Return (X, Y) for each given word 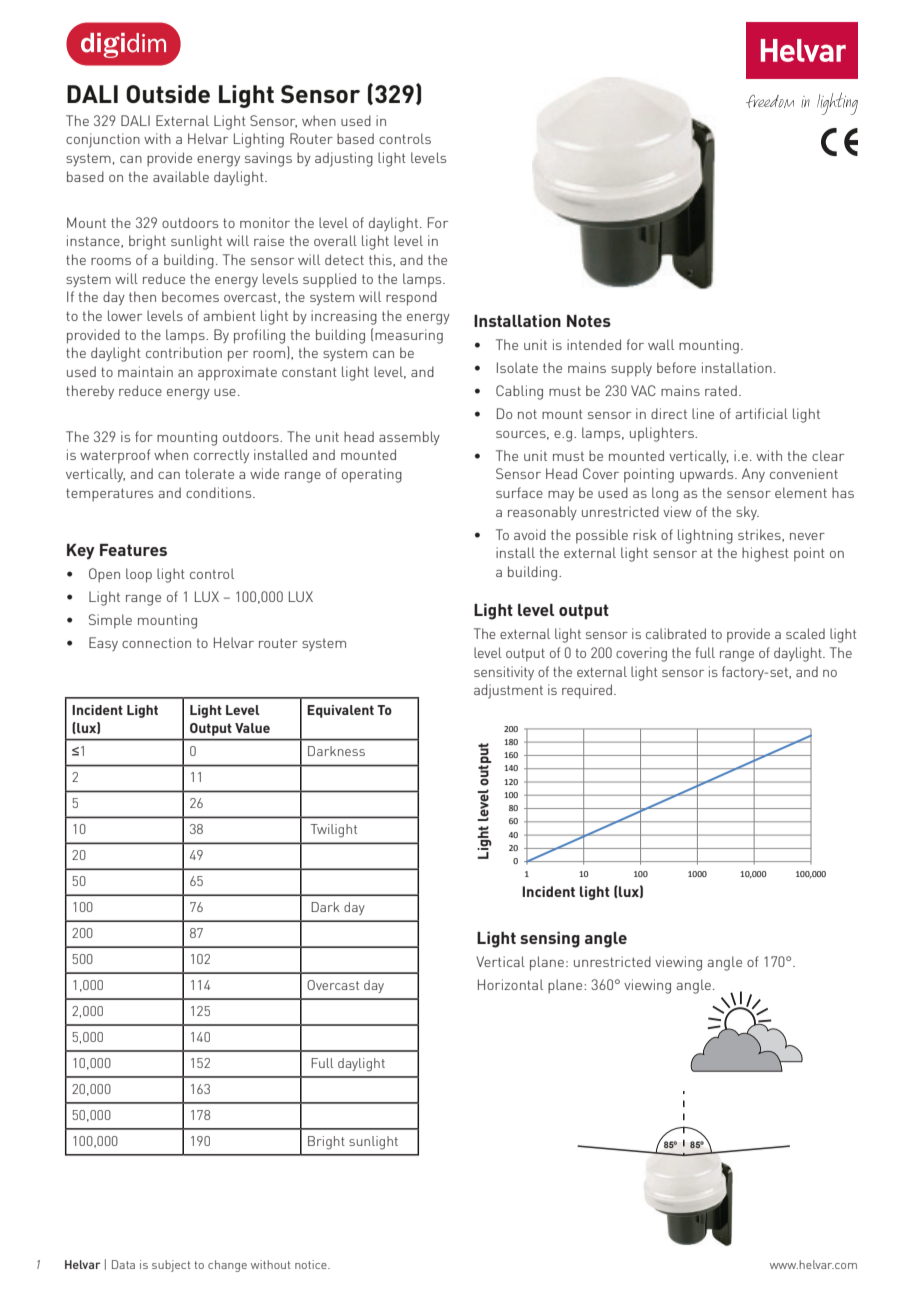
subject (171, 1266)
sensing (550, 939)
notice (312, 1264)
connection (156, 642)
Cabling (519, 392)
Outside (168, 94)
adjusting (344, 159)
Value (252, 728)
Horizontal (510, 984)
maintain (145, 371)
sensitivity (504, 673)
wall (661, 344)
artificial (762, 413)
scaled (805, 633)
